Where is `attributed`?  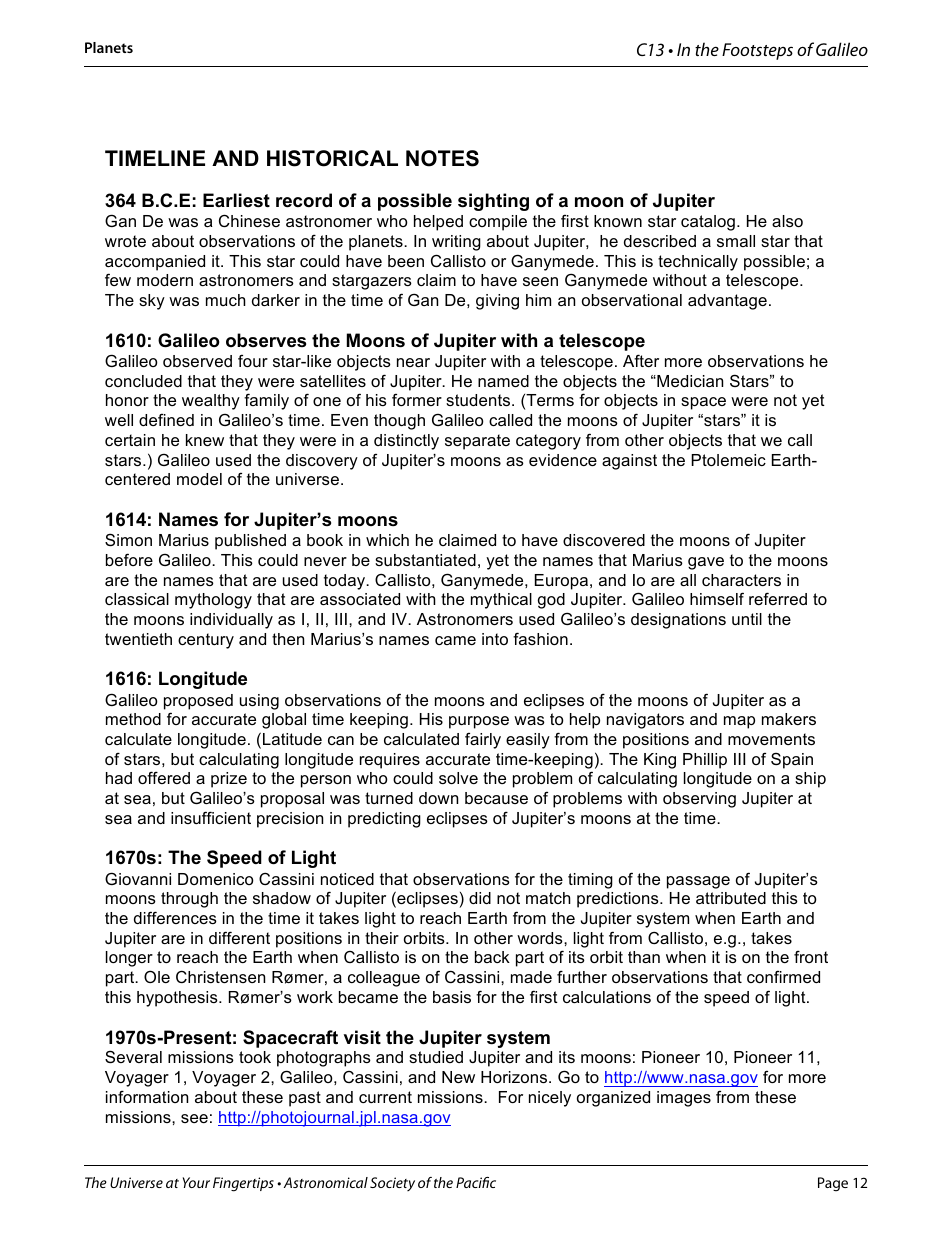
attributed is located at coordinates (731, 898).
